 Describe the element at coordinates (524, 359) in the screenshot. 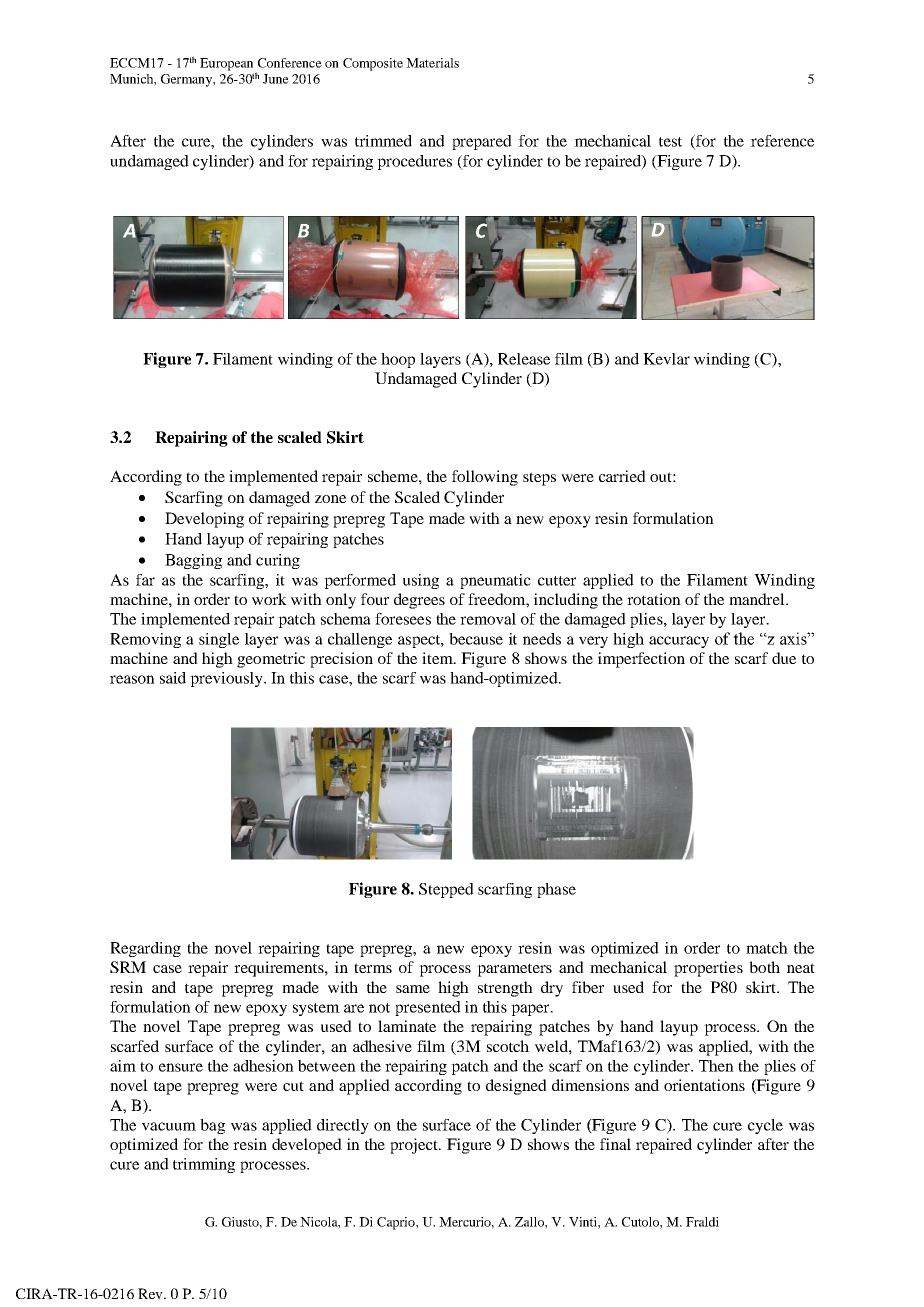

I see `Release` at that location.
